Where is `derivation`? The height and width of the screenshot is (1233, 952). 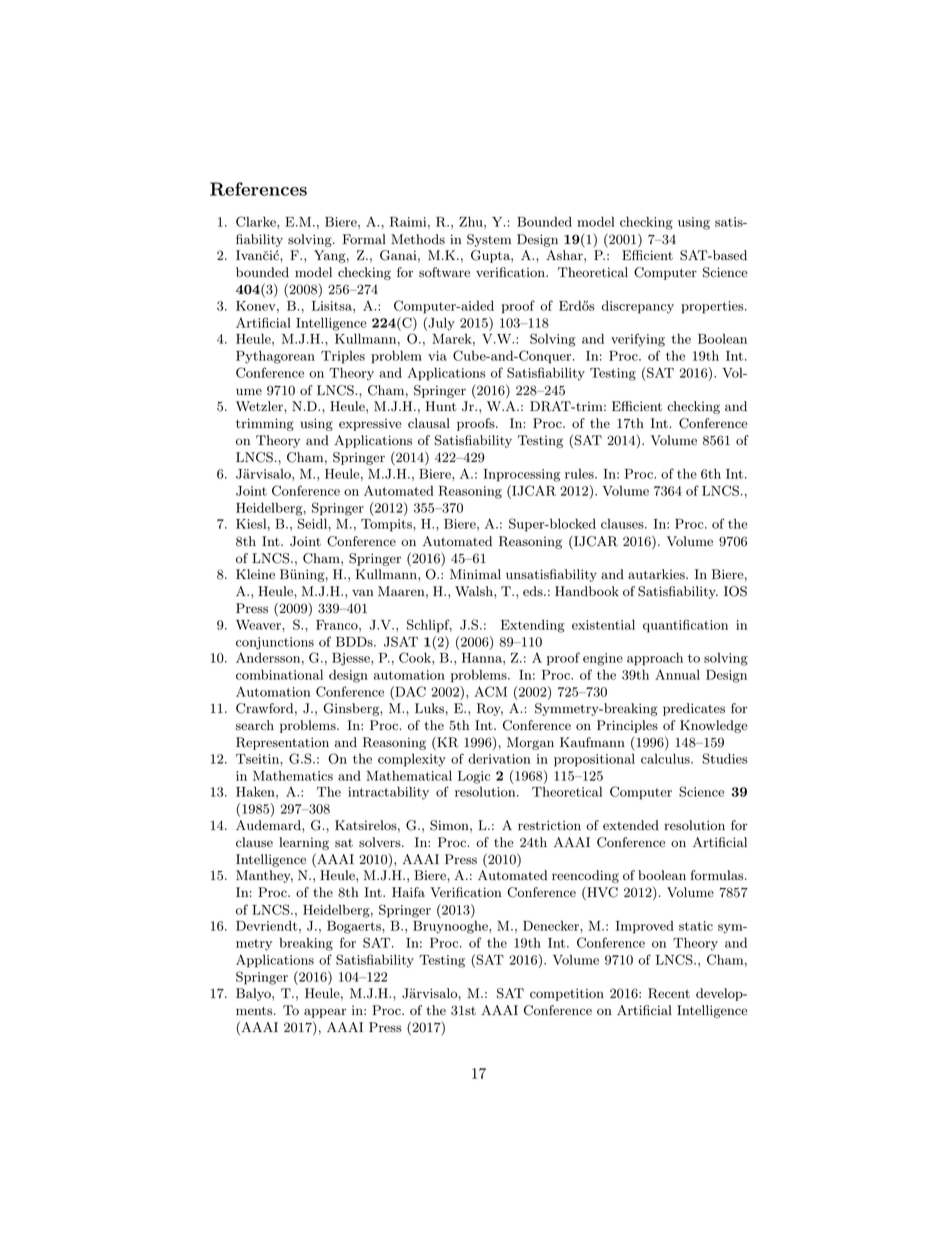 derivation is located at coordinates (499, 758).
